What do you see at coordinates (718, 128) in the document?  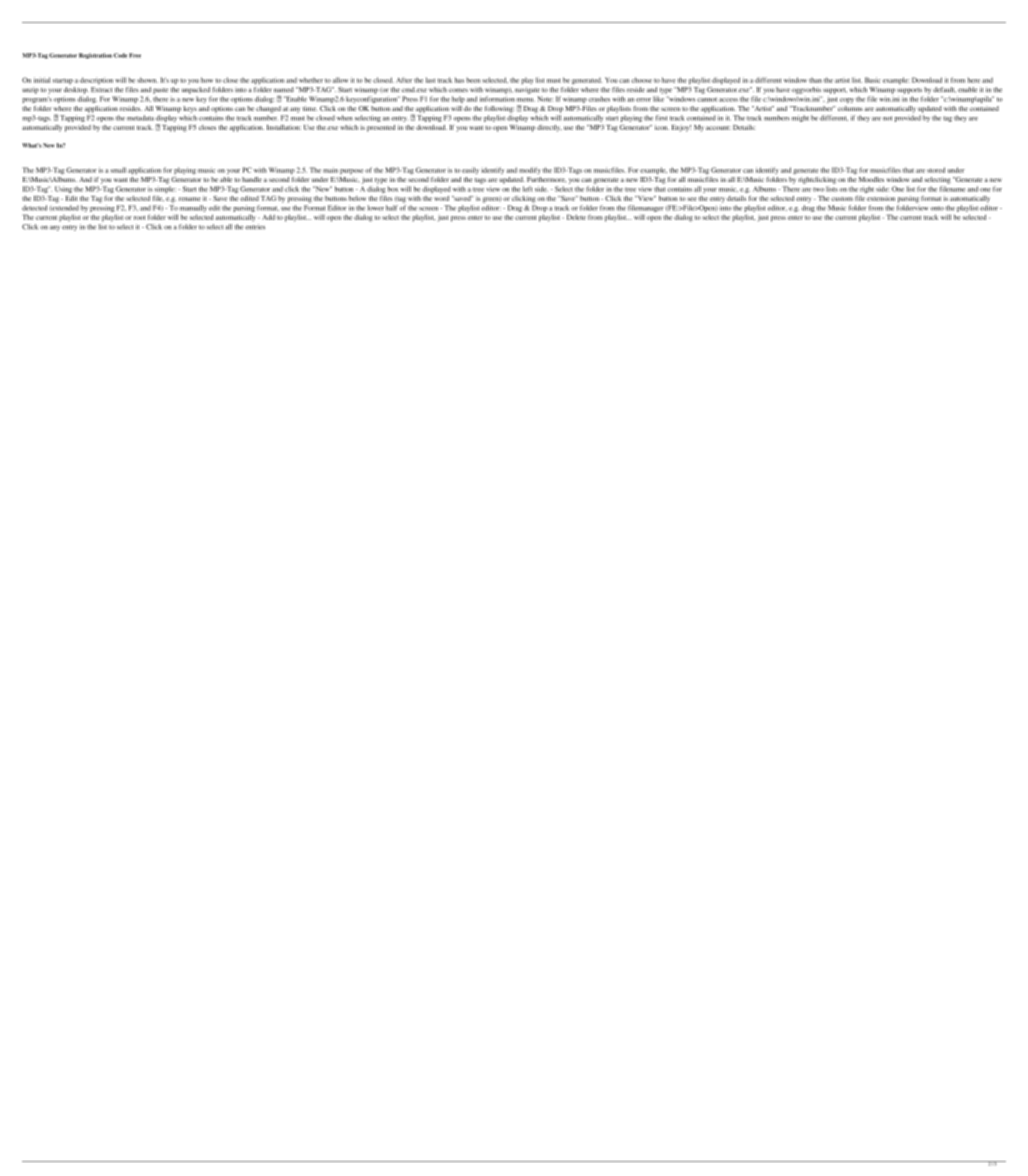 I see `account` at bounding box center [718, 128].
